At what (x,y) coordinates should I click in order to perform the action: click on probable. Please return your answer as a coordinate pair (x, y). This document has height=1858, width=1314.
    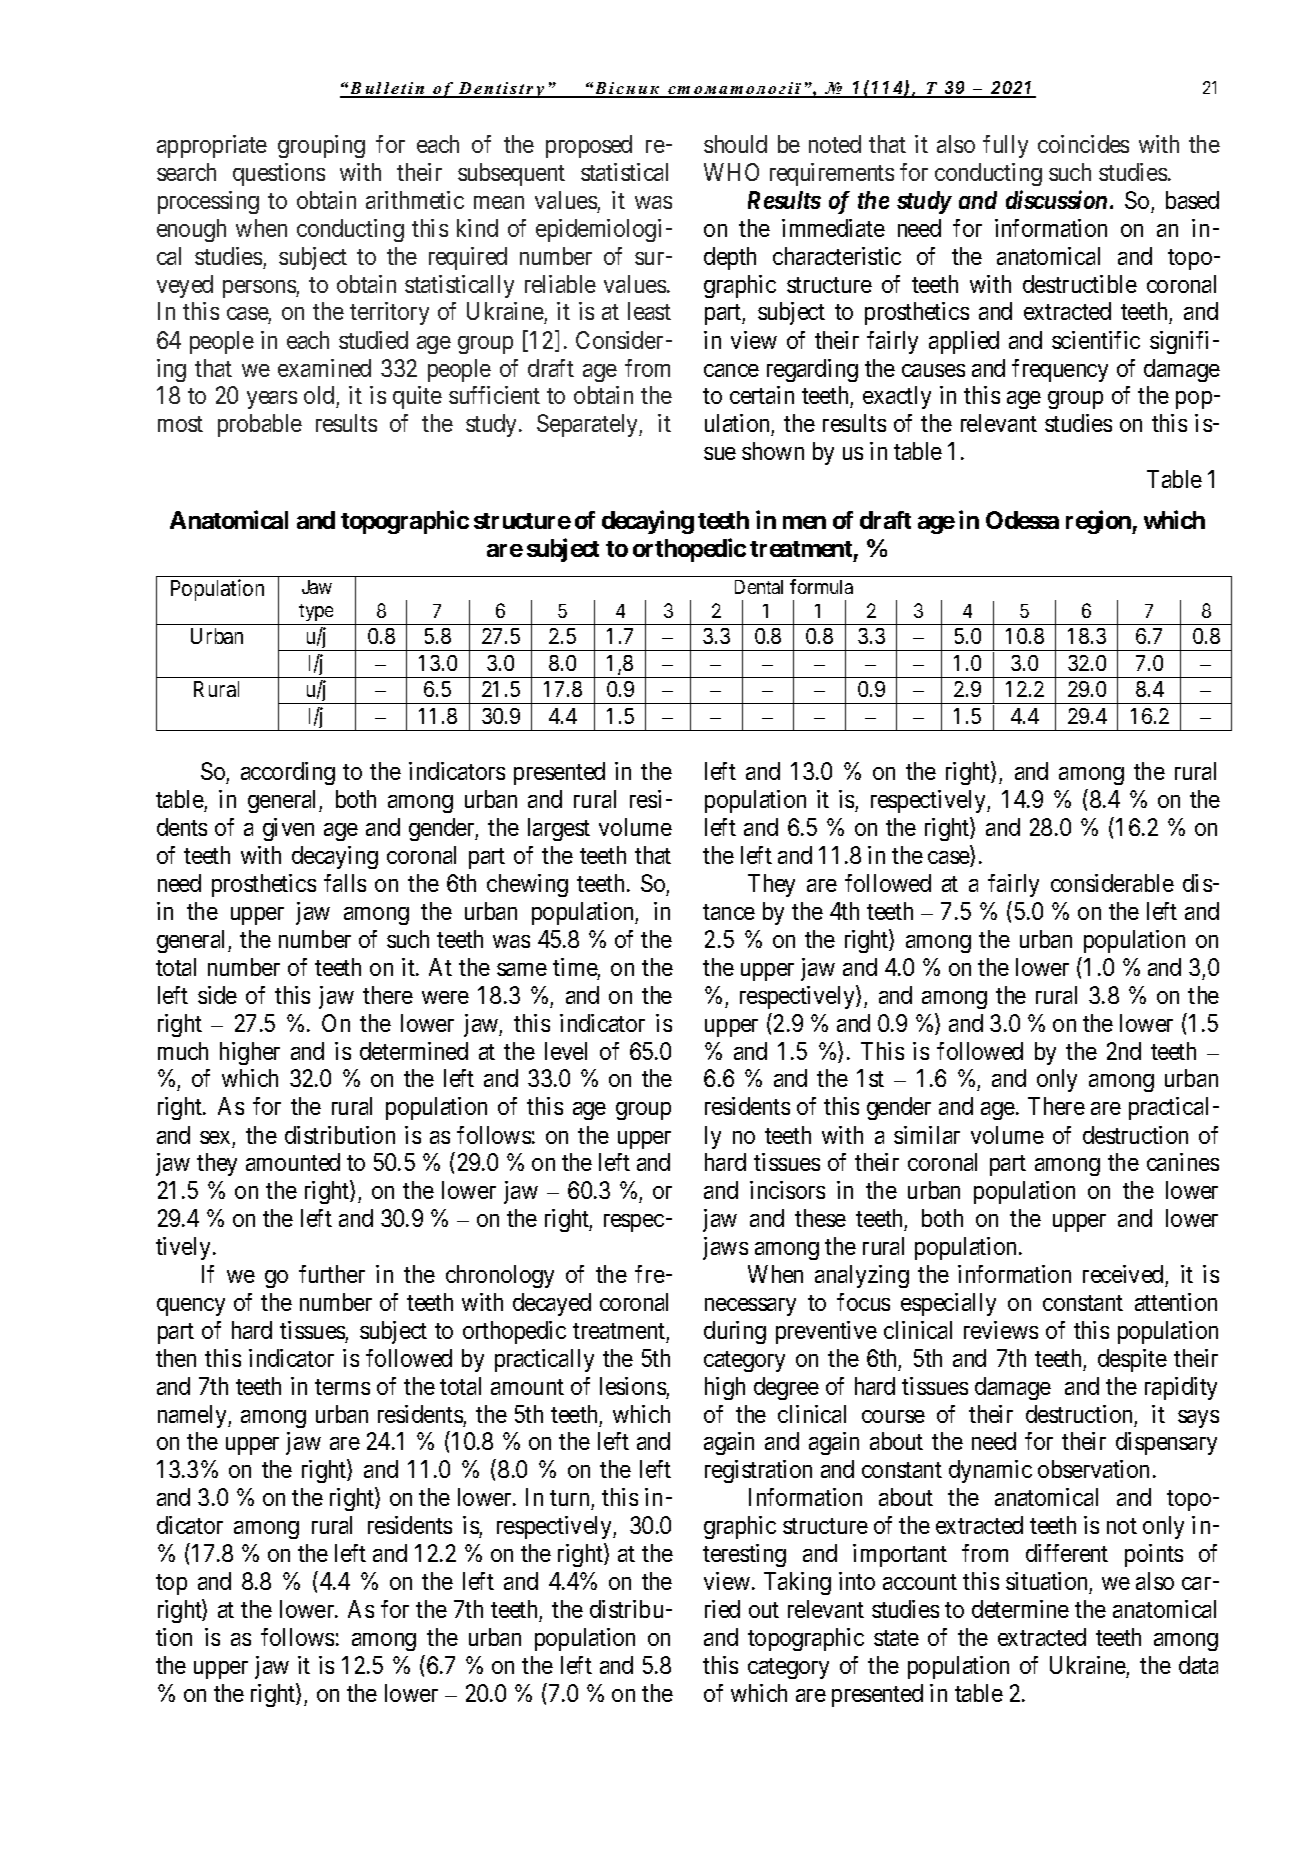
    Looking at the image, I should click on (260, 425).
